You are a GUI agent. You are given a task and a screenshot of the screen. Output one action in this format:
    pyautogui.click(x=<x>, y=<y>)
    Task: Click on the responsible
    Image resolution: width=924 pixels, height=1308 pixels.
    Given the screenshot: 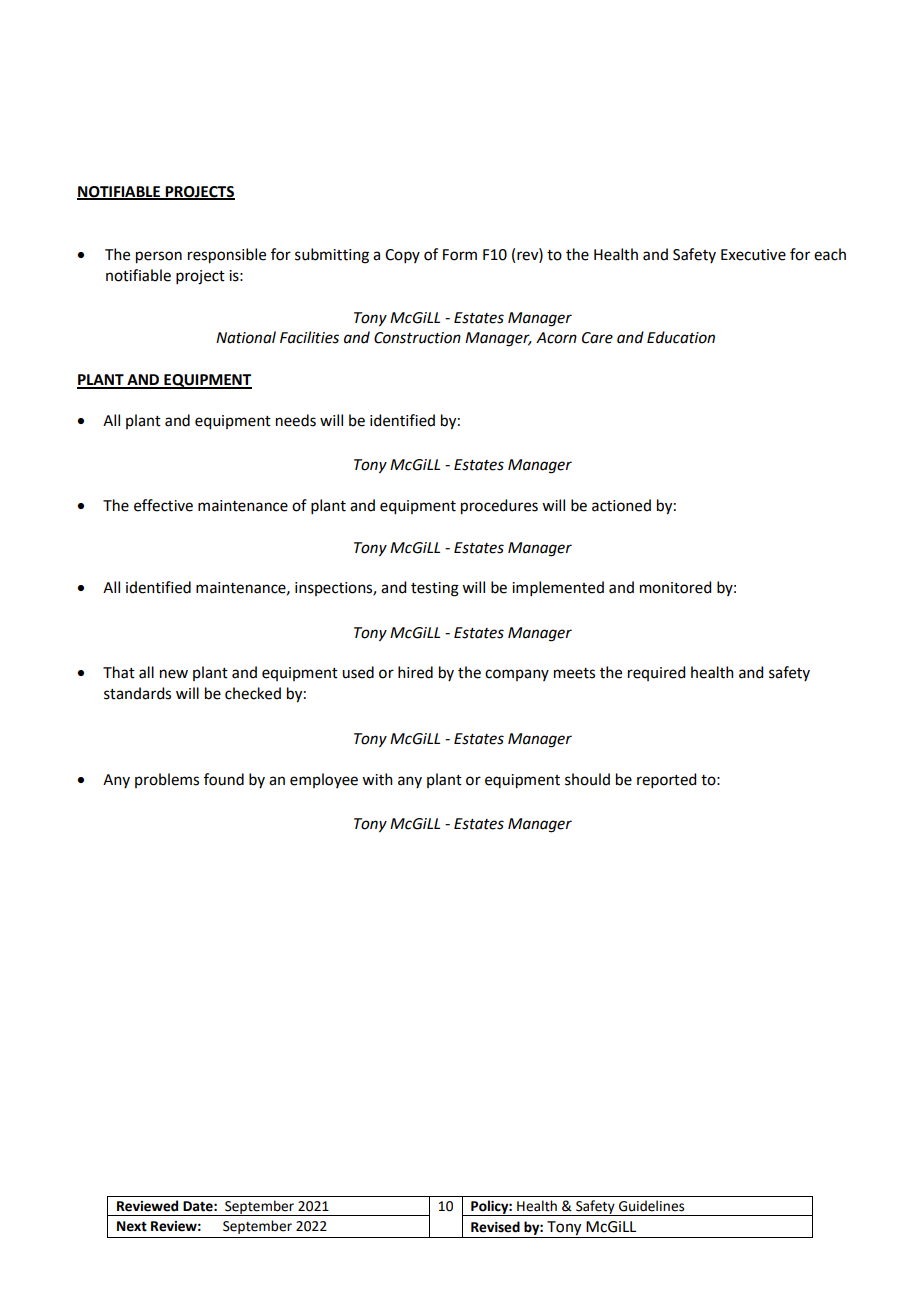 What is the action you would take?
    pyautogui.click(x=227, y=256)
